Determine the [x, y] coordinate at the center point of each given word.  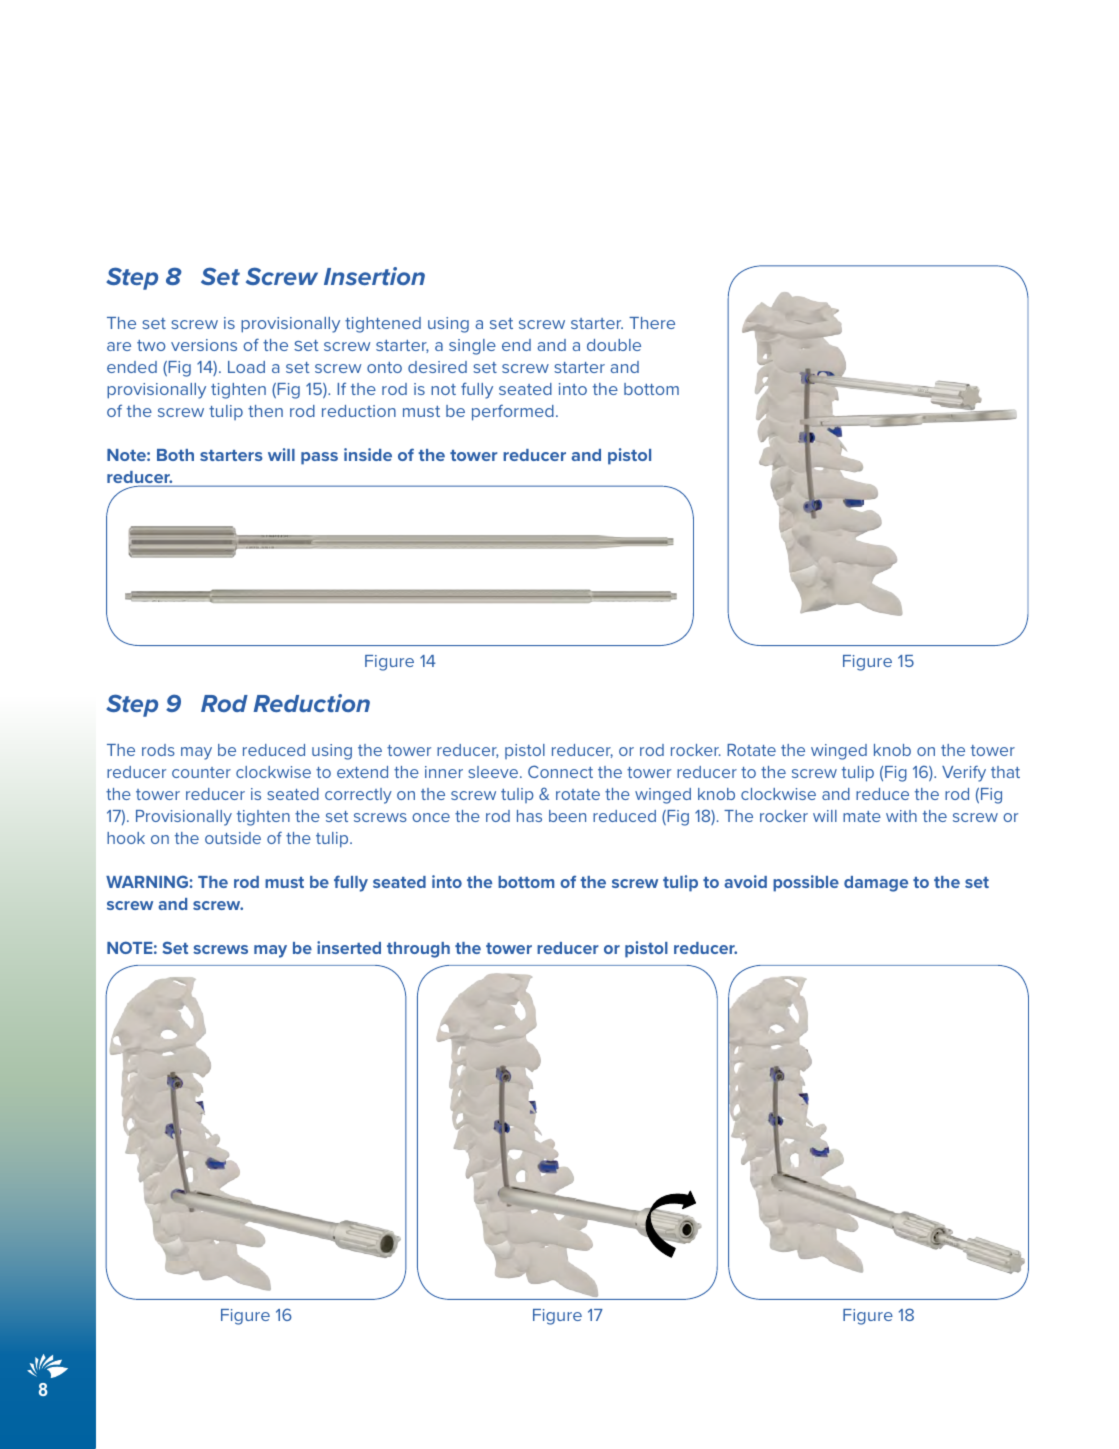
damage [876, 884]
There [652, 323]
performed [513, 412]
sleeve [494, 772]
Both [175, 455]
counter [201, 772]
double [614, 345]
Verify [964, 773]
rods [158, 750]
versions [204, 345]
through [418, 950]
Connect [560, 771]
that [1005, 772]
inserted [349, 947]
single [472, 347]
